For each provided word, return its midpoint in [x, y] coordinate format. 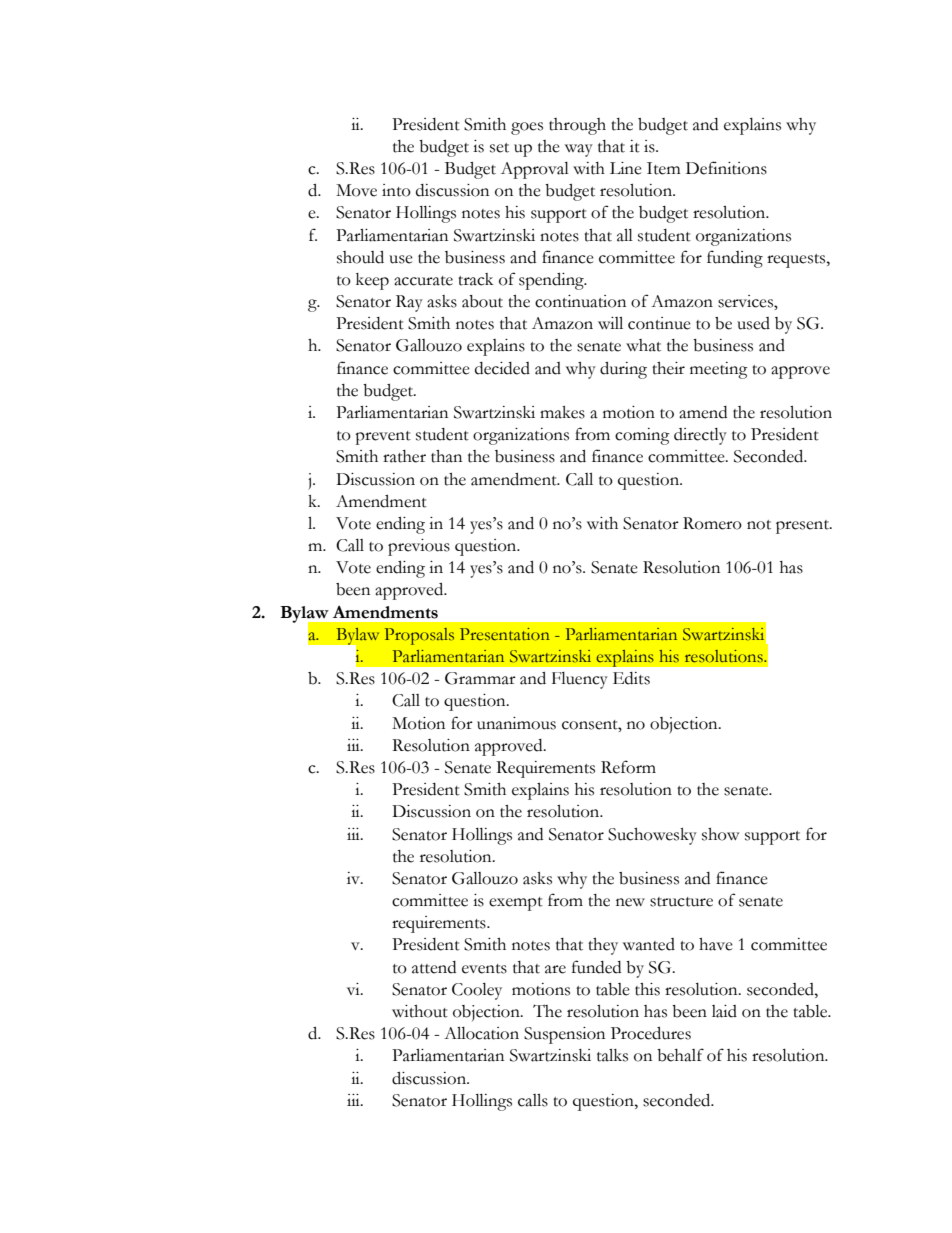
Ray [409, 303]
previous [419, 547]
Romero [712, 523]
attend [434, 967]
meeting [719, 370]
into [396, 190]
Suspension [564, 1035]
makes [562, 412]
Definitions [726, 168]
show [720, 834]
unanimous [516, 723]
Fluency [580, 680]
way [579, 150]
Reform [628, 767]
